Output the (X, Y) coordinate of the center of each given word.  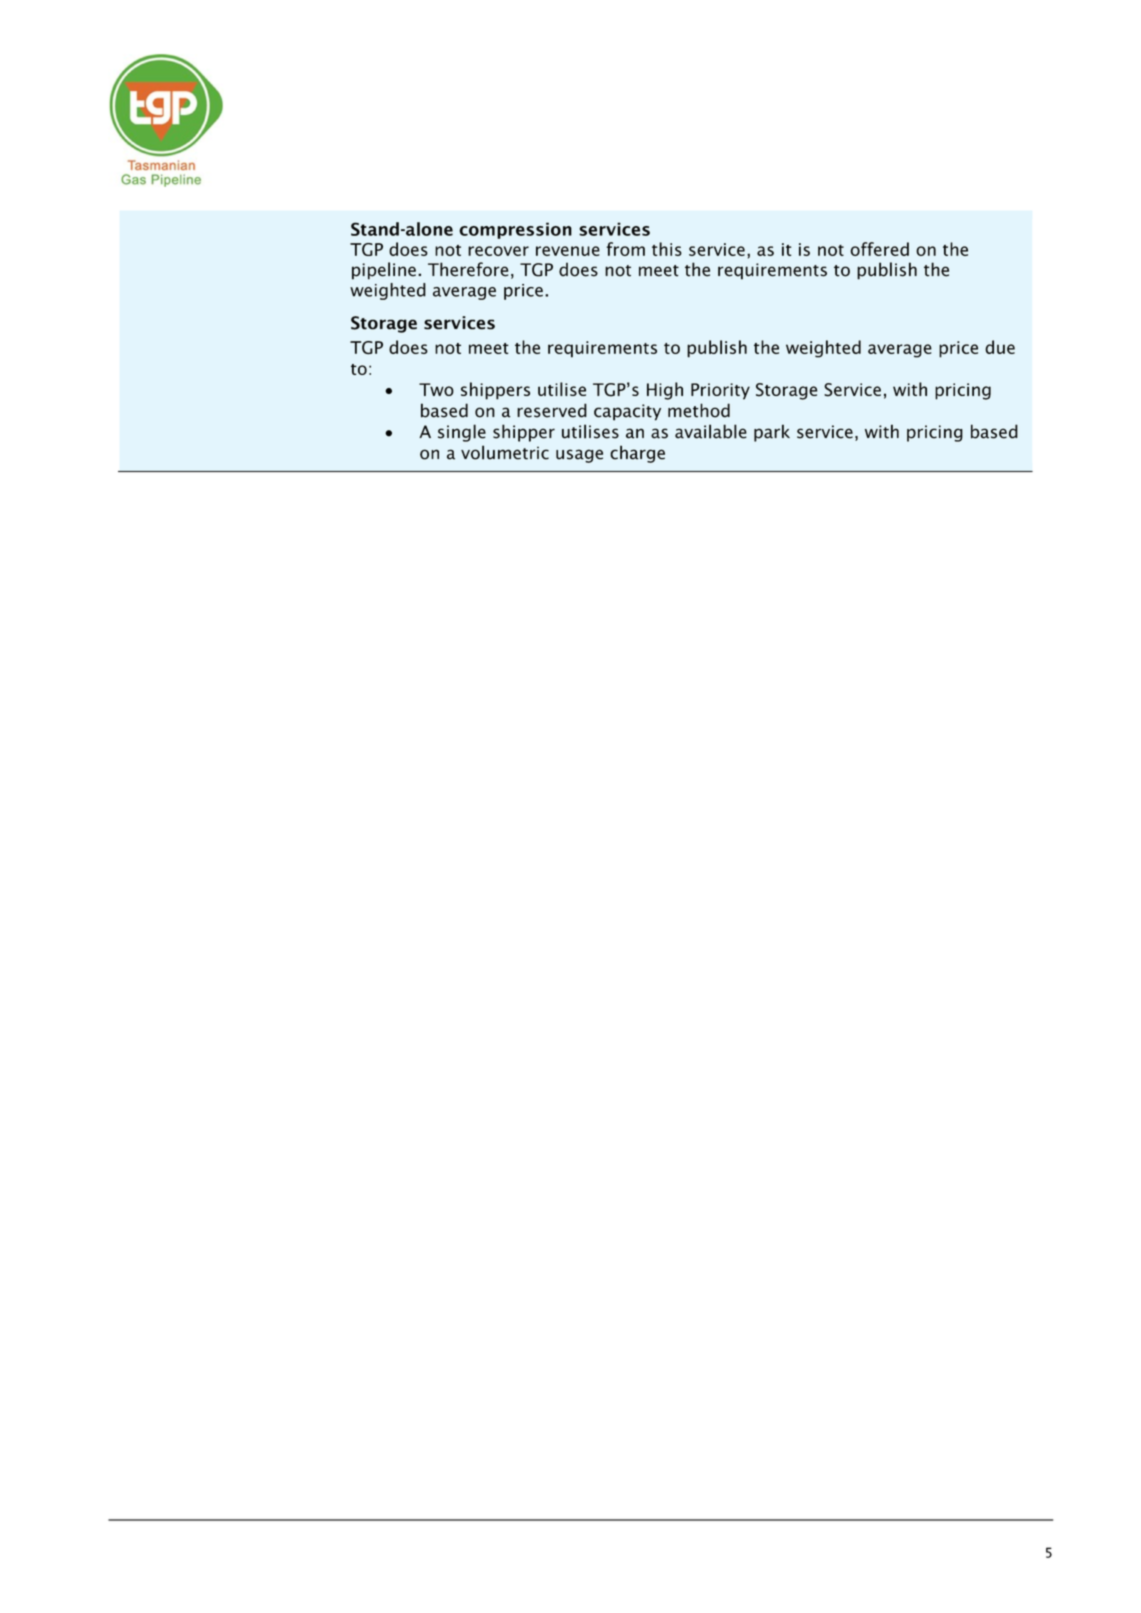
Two (436, 389)
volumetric (505, 452)
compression (515, 230)
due (1000, 347)
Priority (720, 391)
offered (879, 249)
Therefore (468, 269)
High (665, 391)
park (772, 433)
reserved (552, 410)
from (626, 249)
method (699, 410)
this (667, 249)
